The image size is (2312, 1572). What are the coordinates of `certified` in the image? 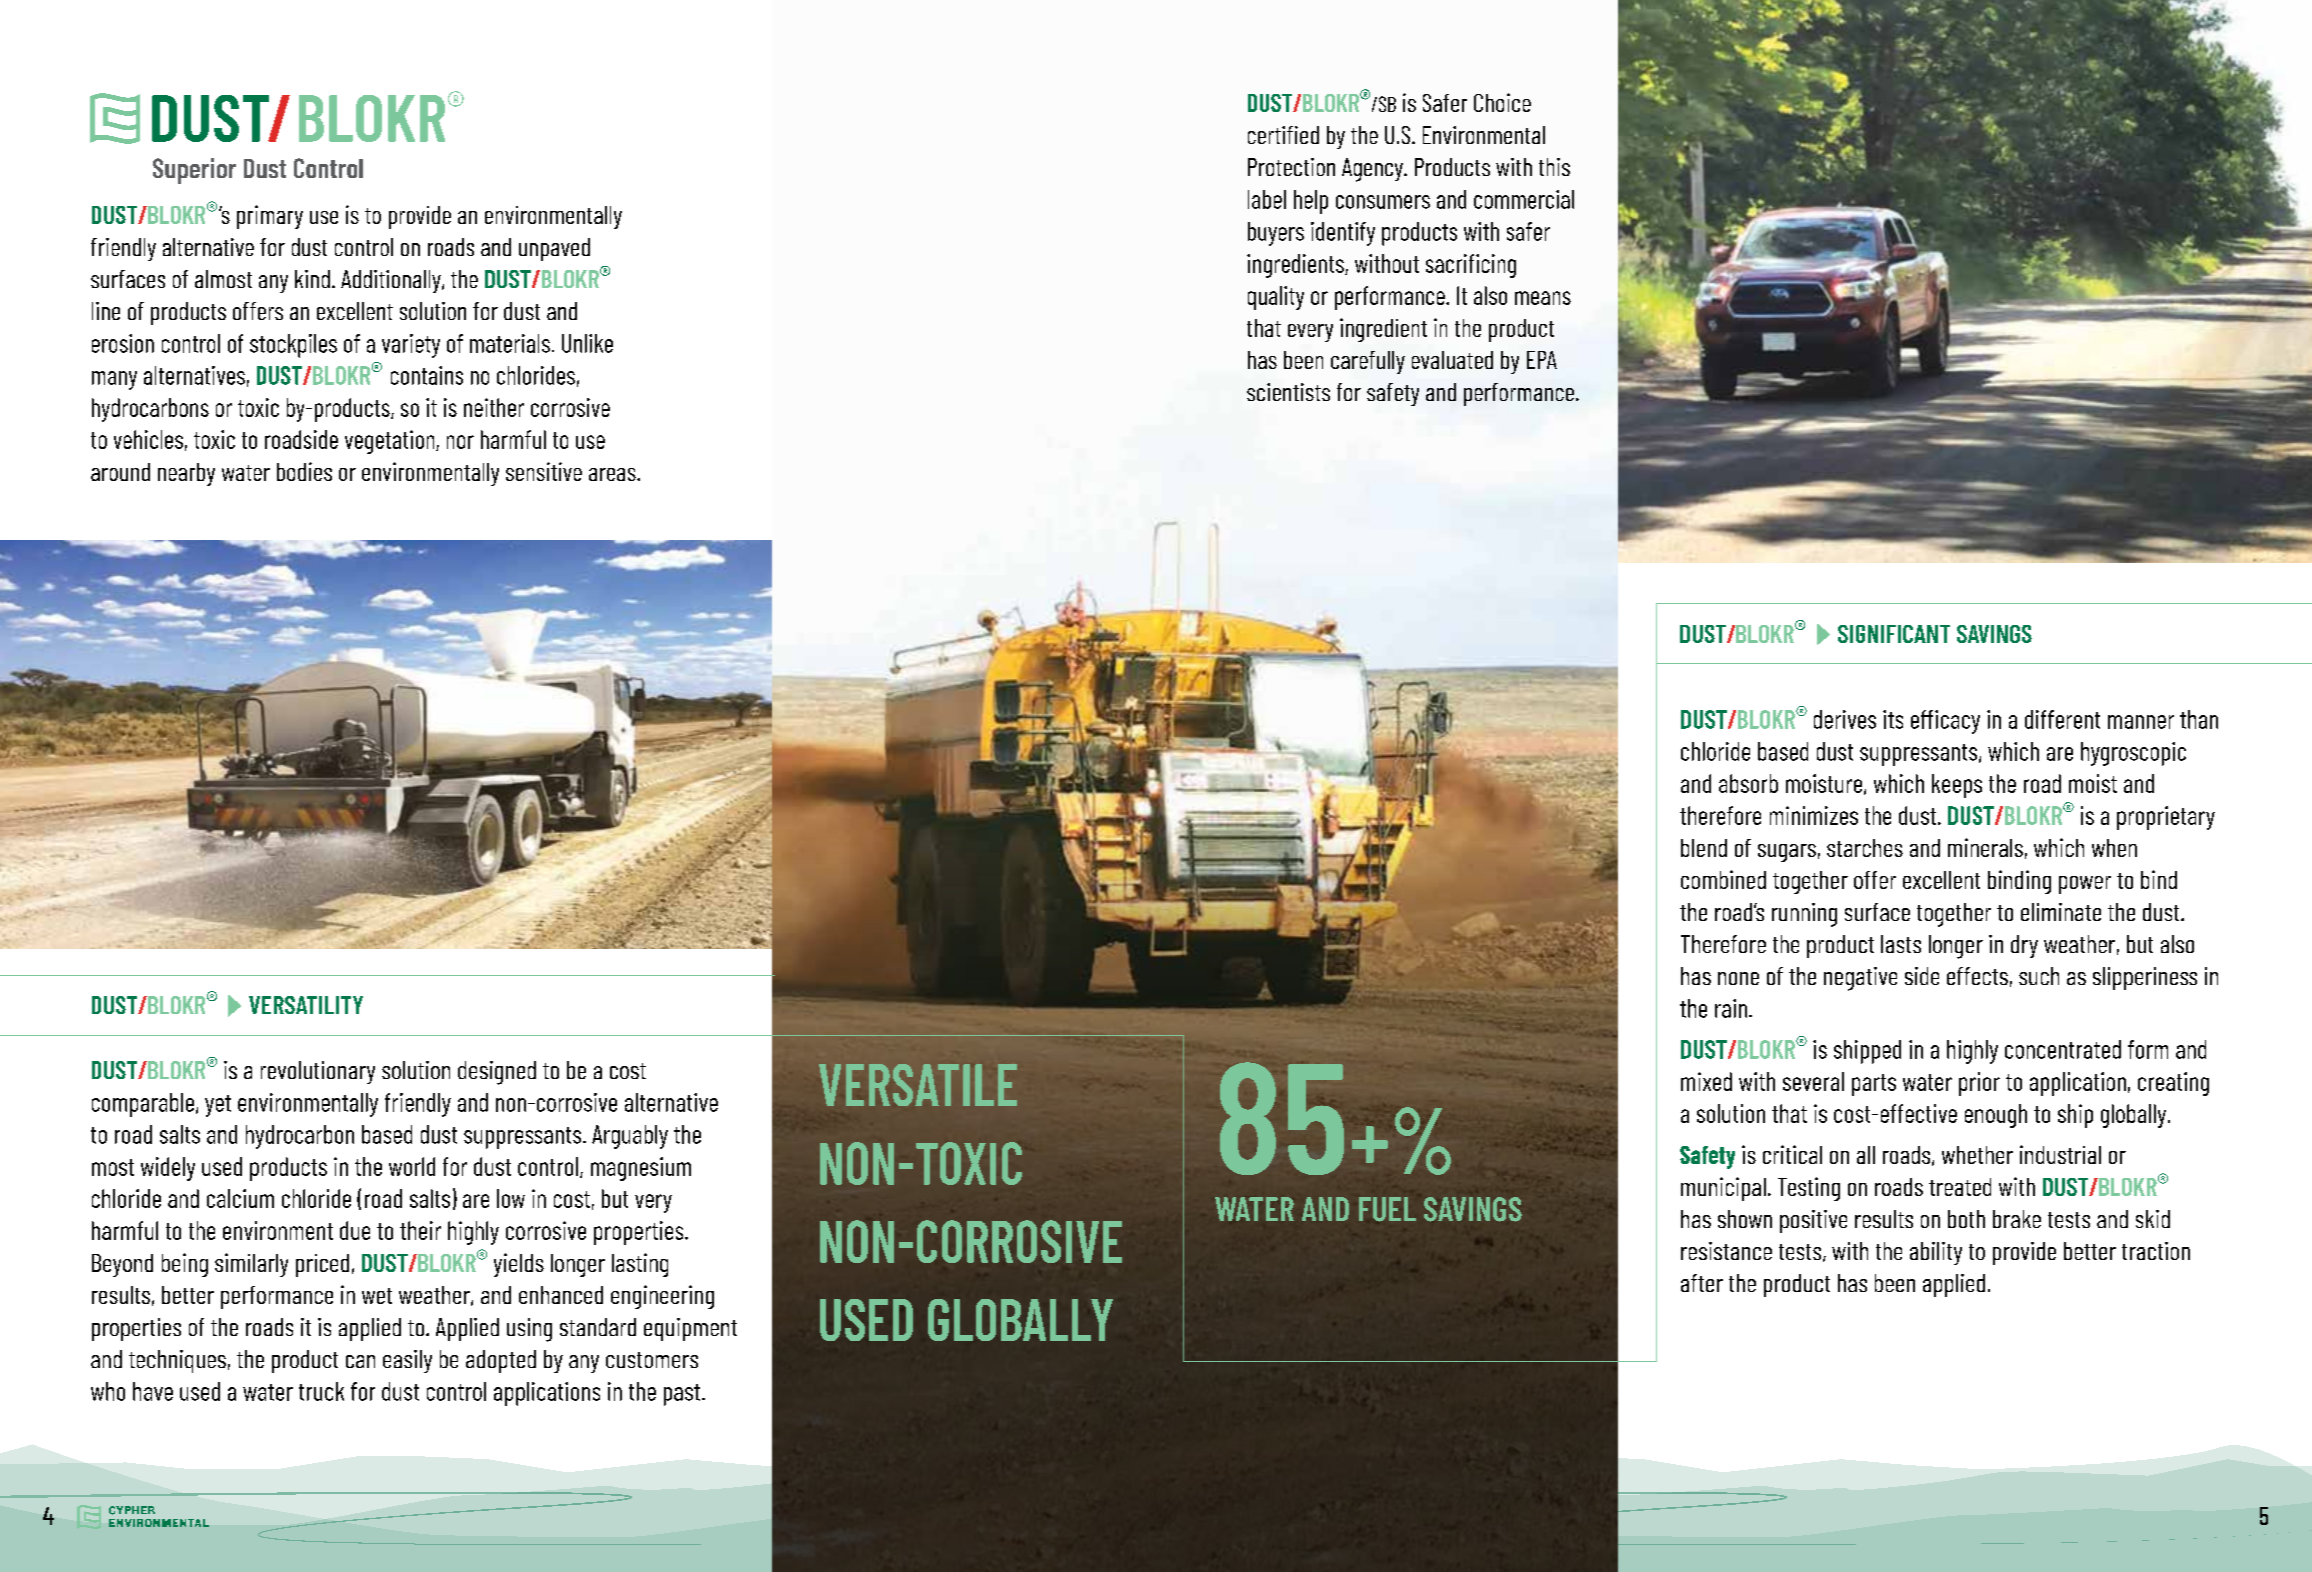 It's located at (1283, 135).
